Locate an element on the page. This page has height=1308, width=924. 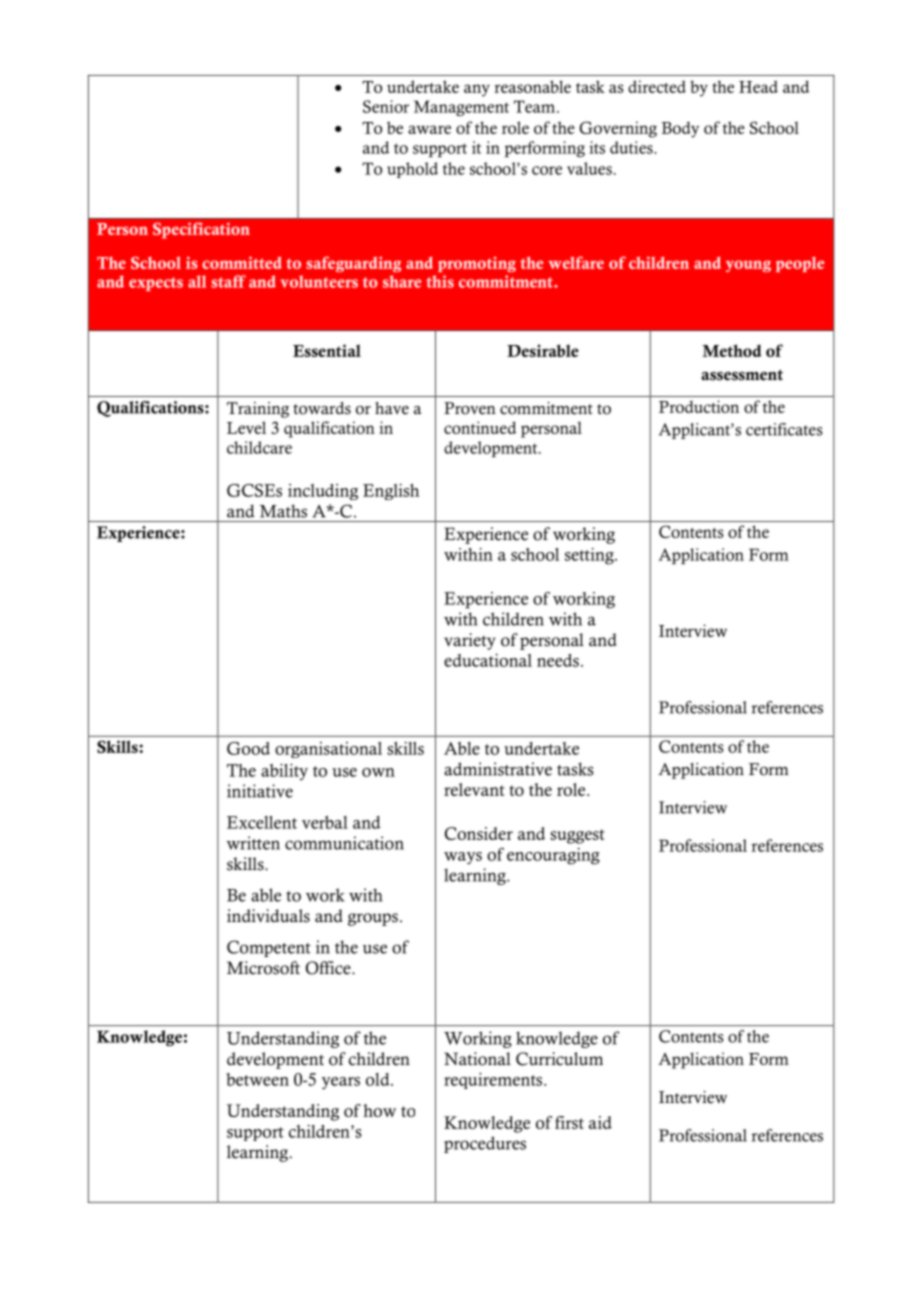
English is located at coordinates (391, 492).
